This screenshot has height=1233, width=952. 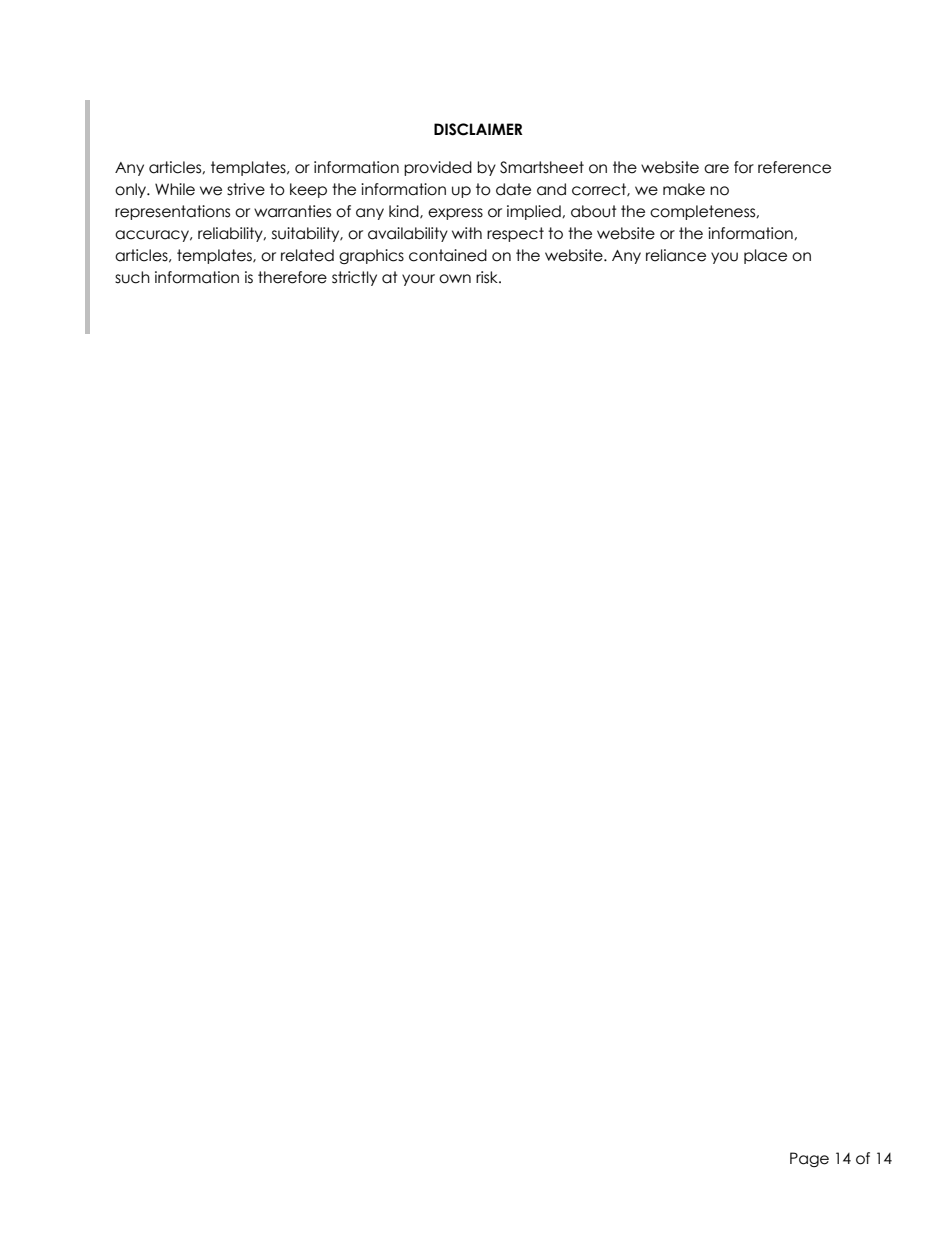 I want to click on Page, so click(x=809, y=1159).
